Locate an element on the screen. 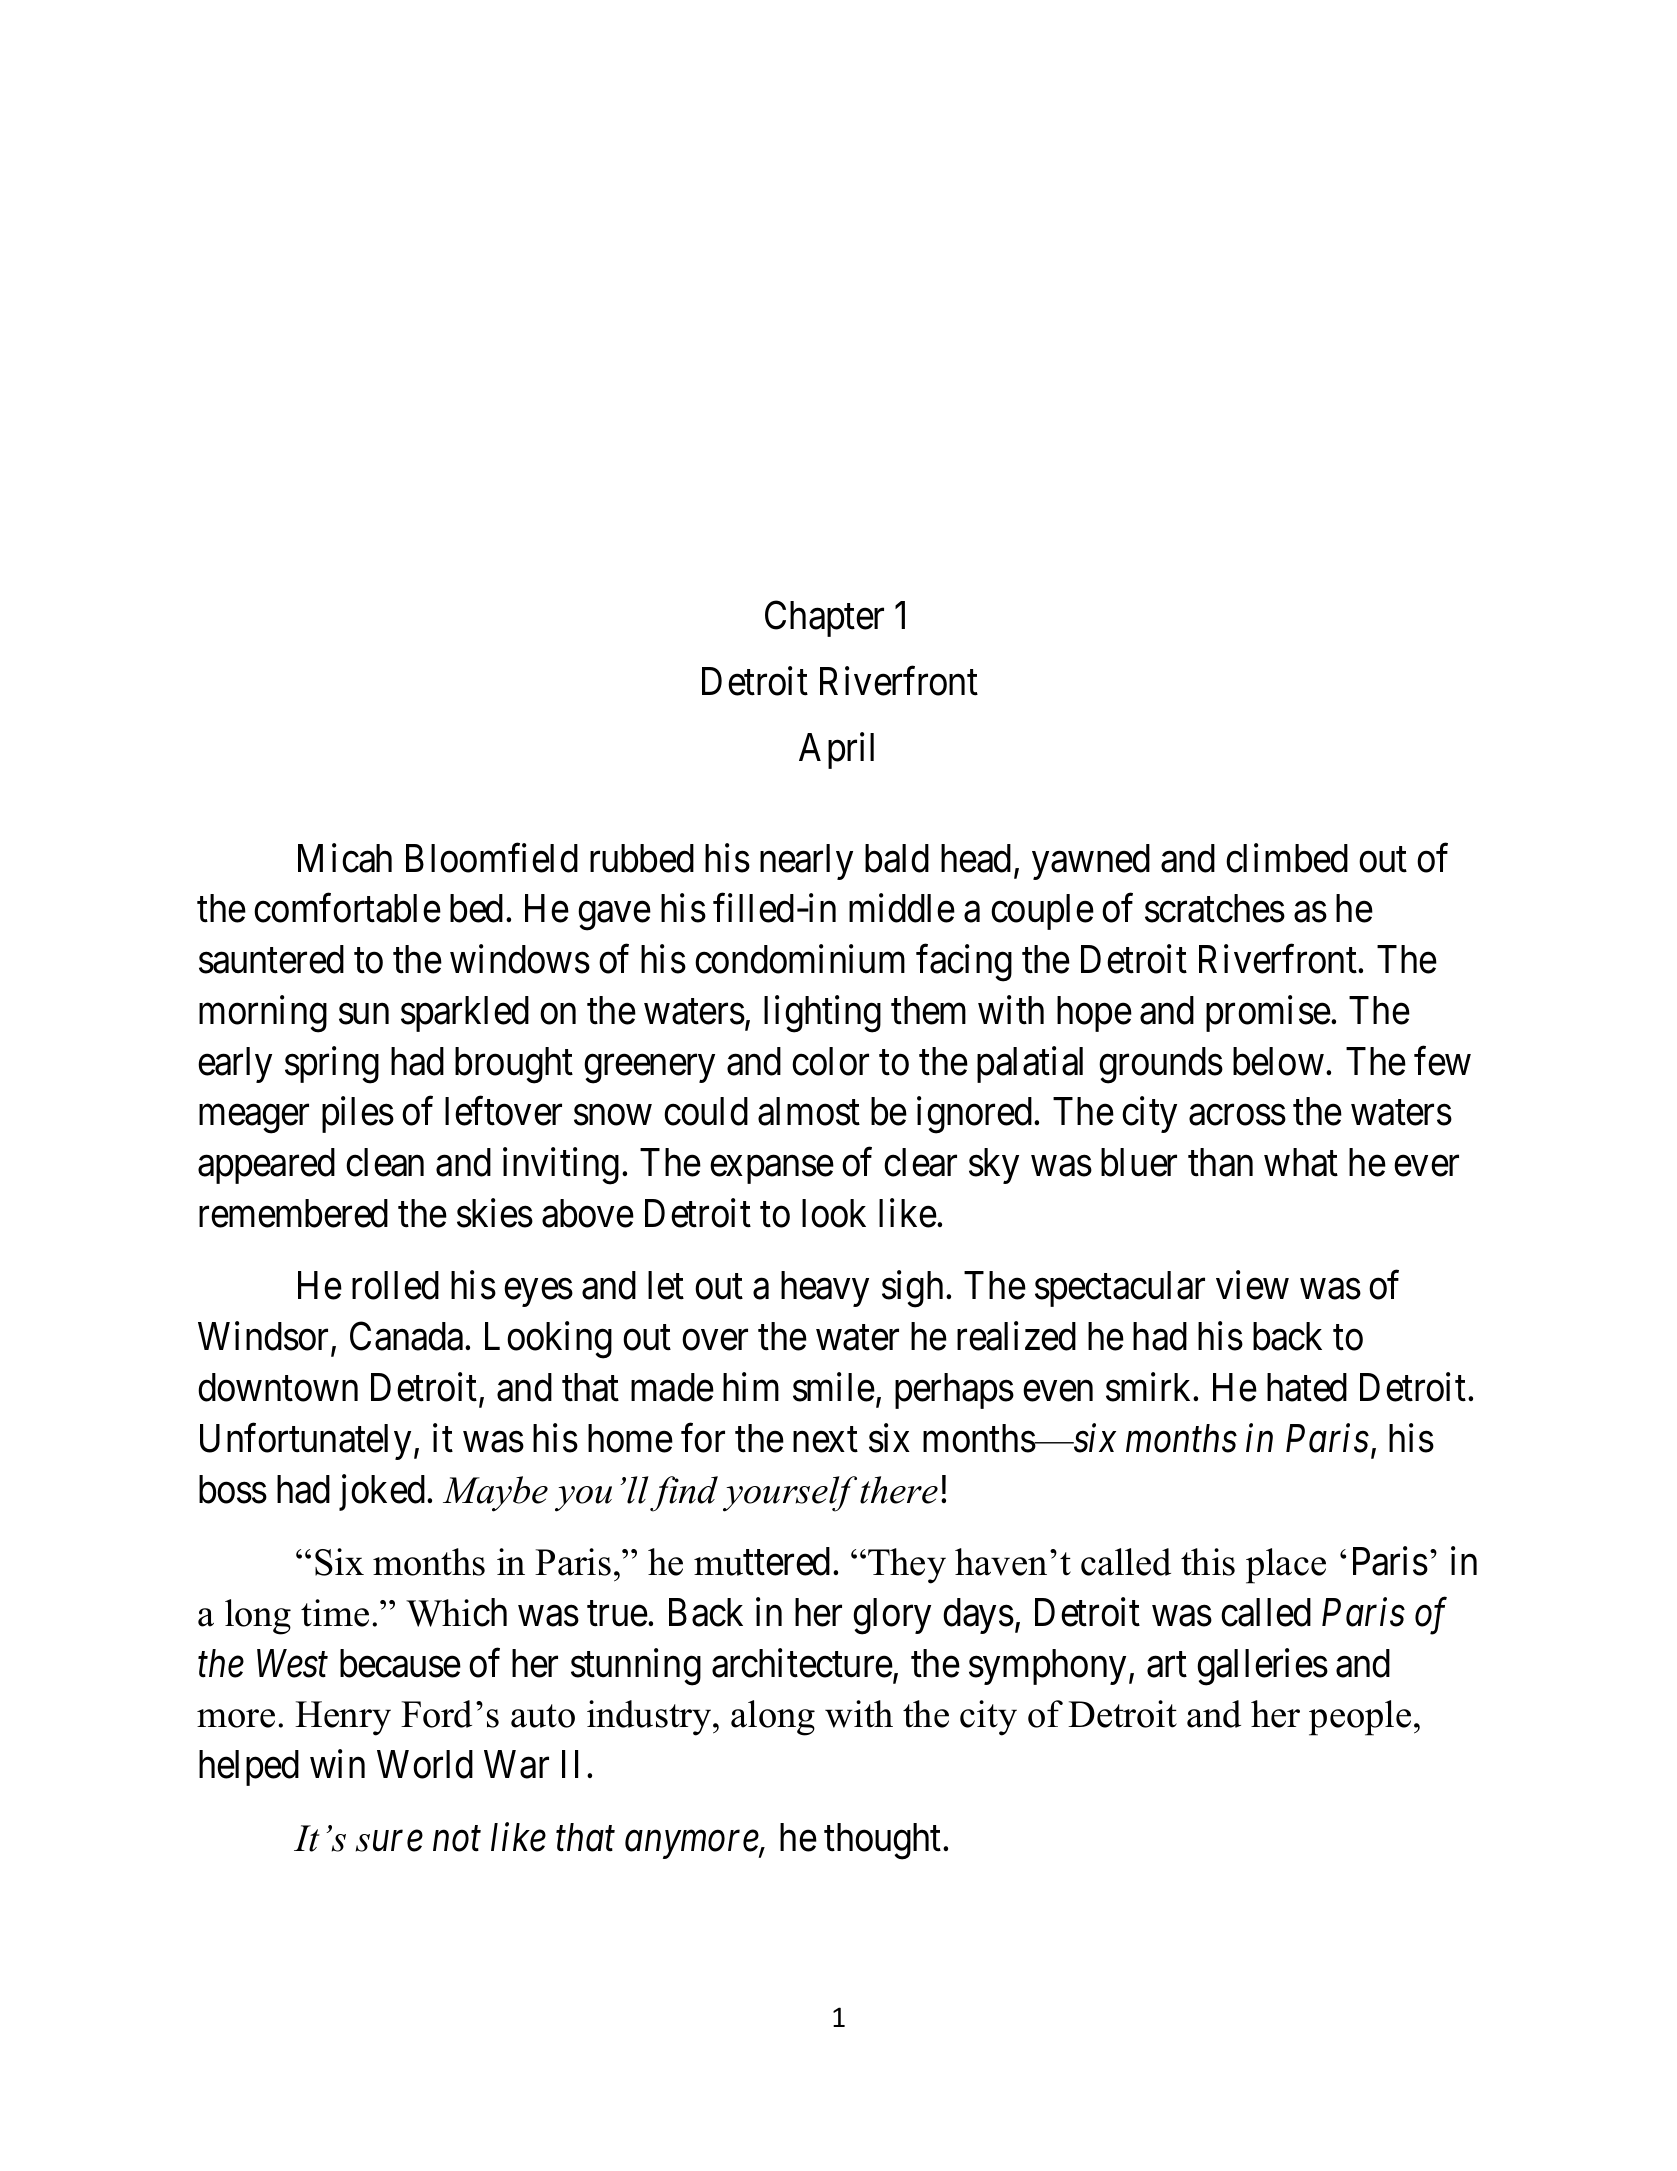  heavy is located at coordinates (825, 1289).
